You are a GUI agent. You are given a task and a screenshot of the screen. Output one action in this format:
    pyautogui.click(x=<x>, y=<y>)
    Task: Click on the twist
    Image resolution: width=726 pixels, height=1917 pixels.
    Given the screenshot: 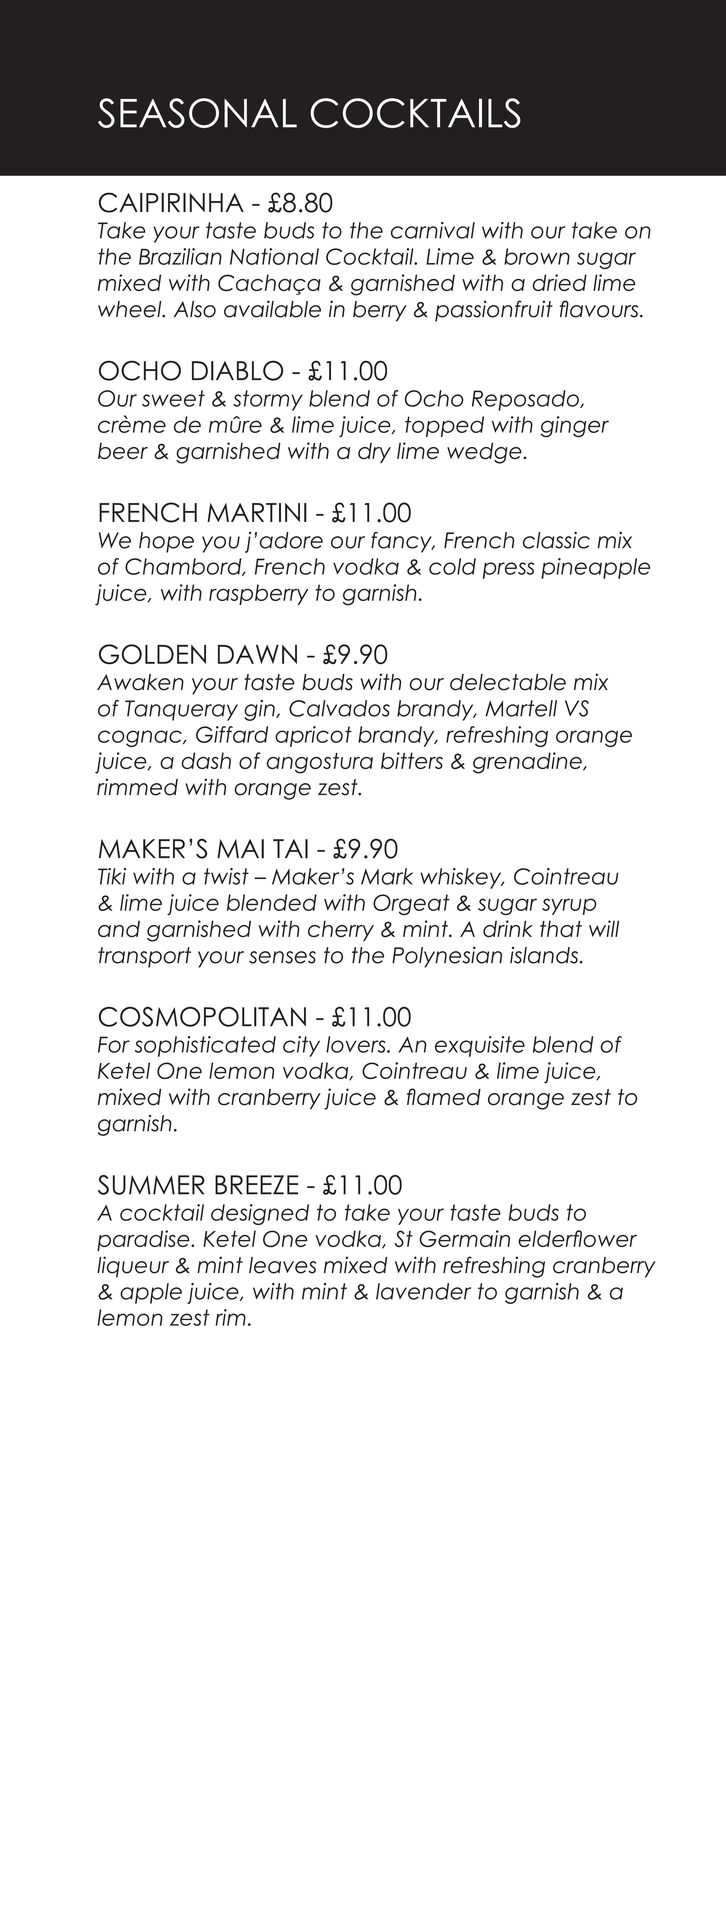 What is the action you would take?
    pyautogui.click(x=226, y=876)
